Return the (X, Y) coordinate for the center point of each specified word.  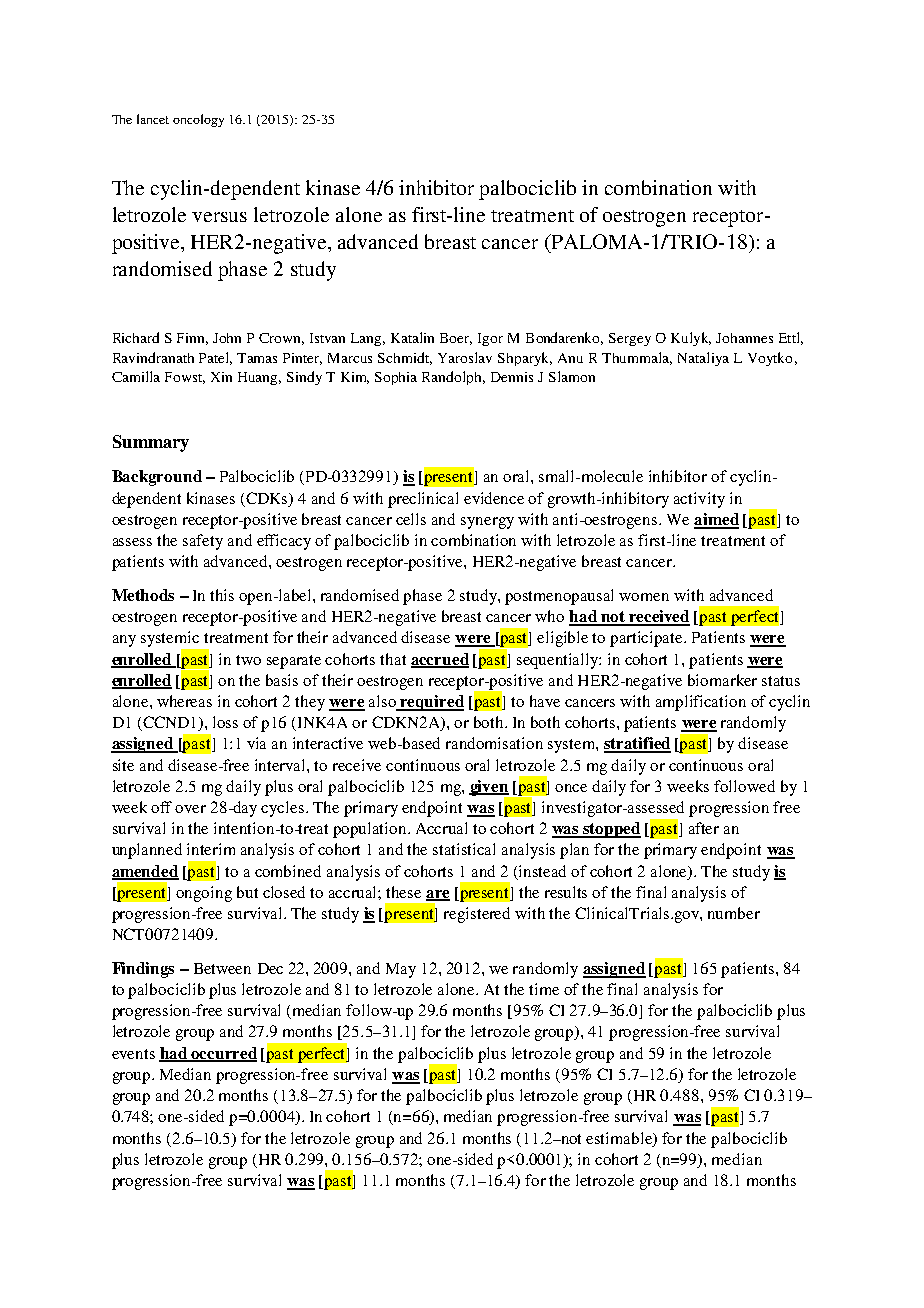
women (644, 597)
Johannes (744, 338)
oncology (198, 120)
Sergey (630, 339)
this (222, 595)
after (704, 828)
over (190, 809)
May (401, 970)
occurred (223, 1054)
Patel (215, 358)
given (490, 789)
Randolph (453, 378)
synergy (487, 523)
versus (219, 217)
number (734, 913)
